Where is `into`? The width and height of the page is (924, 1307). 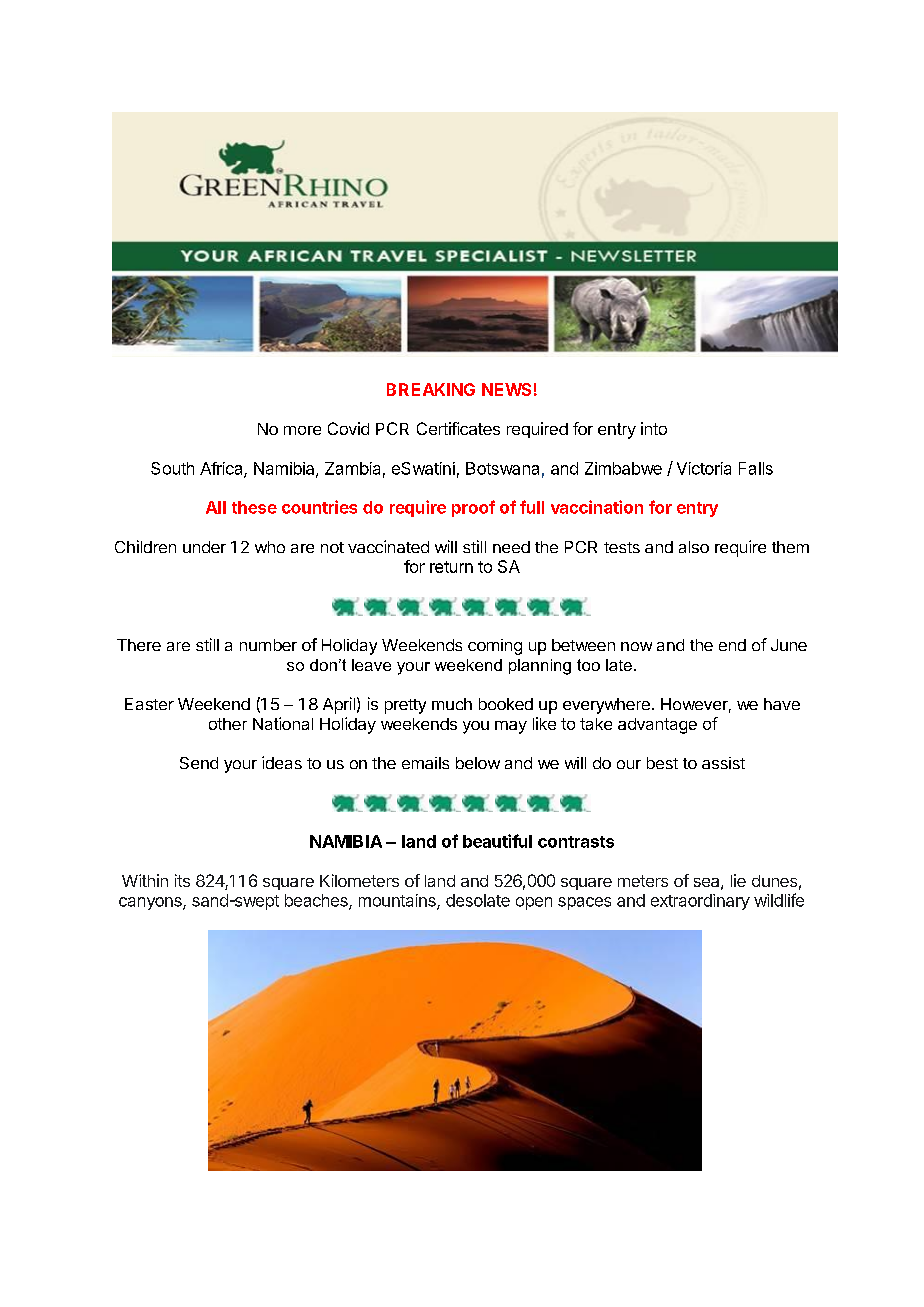
into is located at coordinates (654, 428).
